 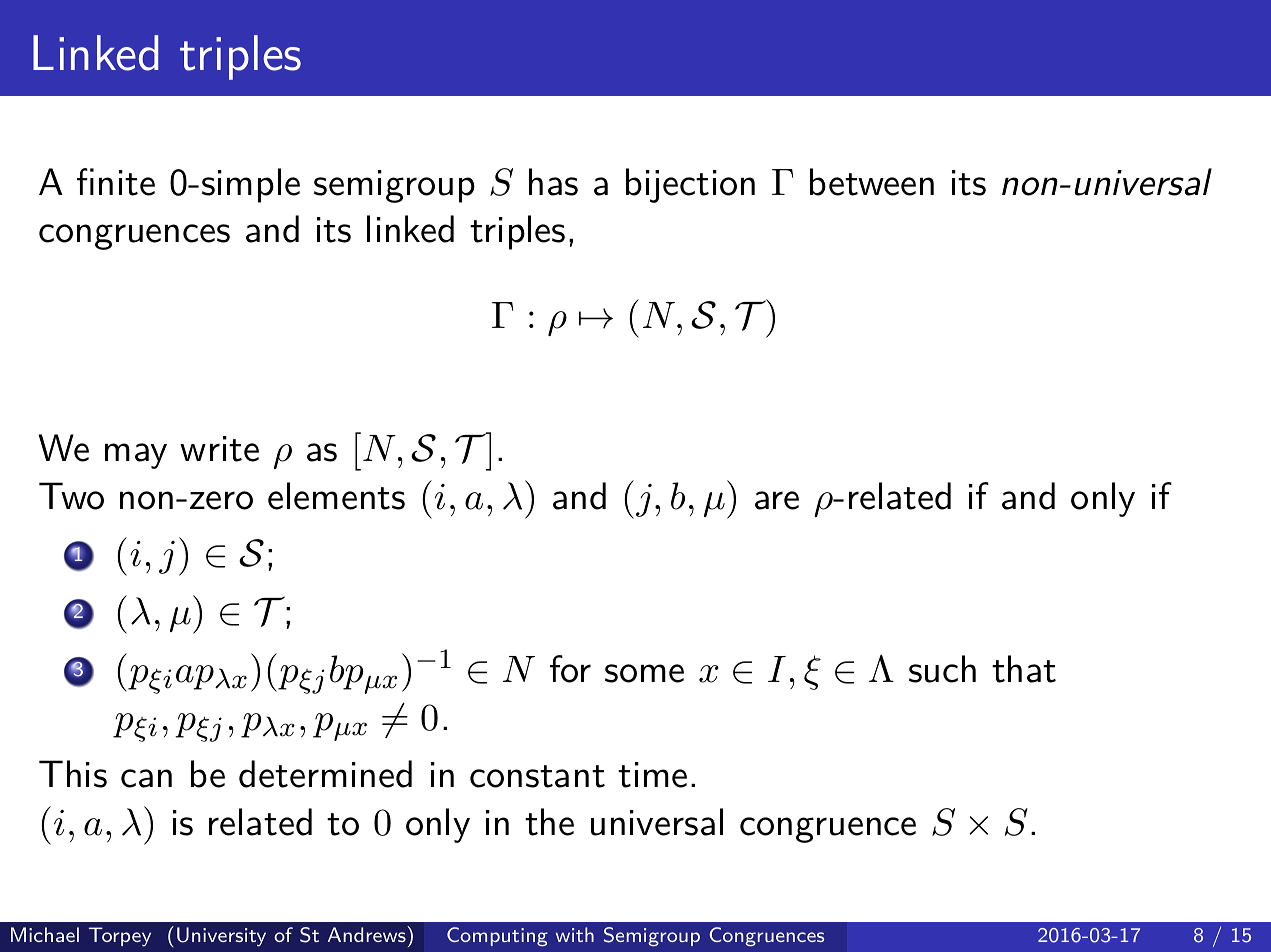 I want to click on between, so click(x=872, y=182).
